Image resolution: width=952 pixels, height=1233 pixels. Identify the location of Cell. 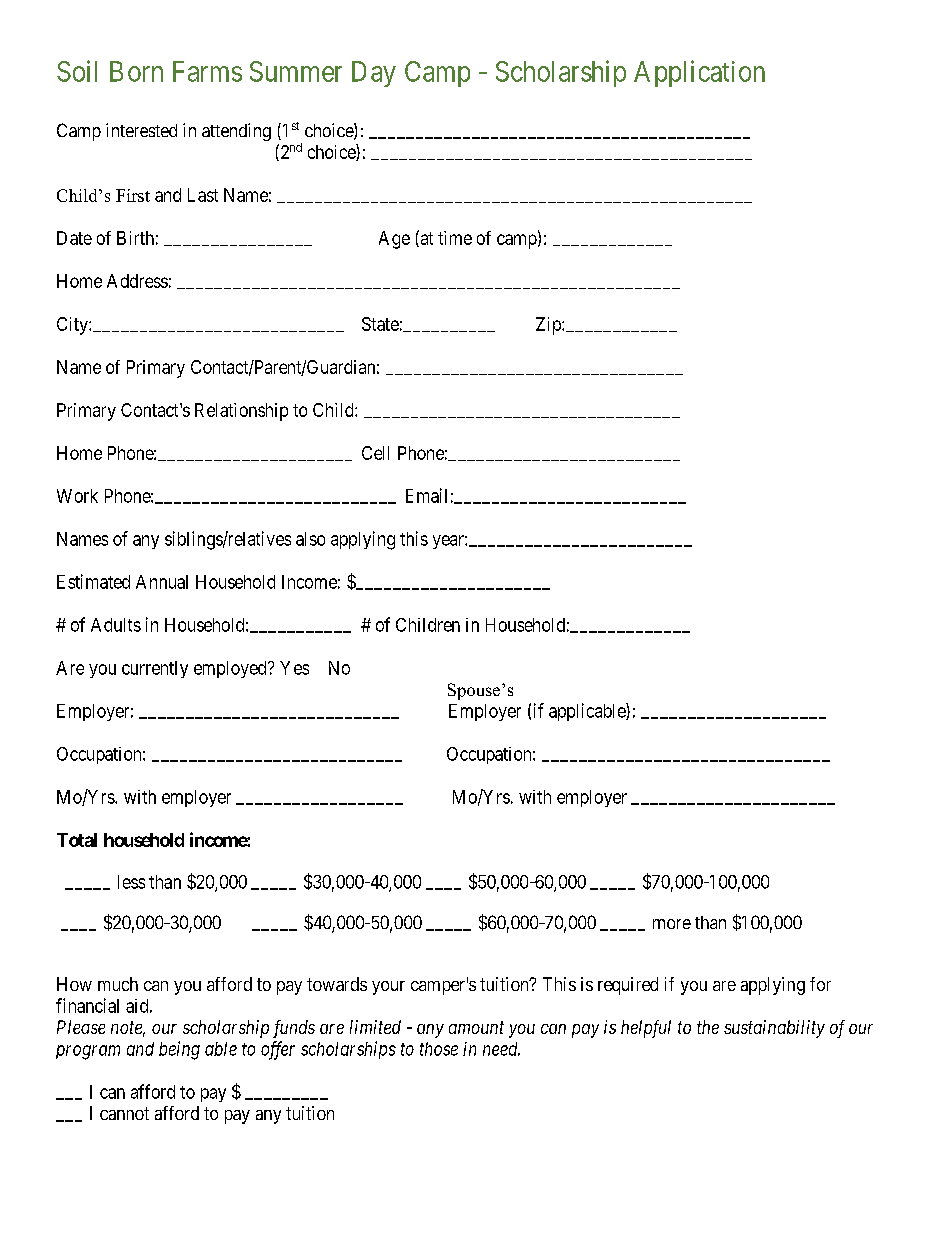
(375, 453).
